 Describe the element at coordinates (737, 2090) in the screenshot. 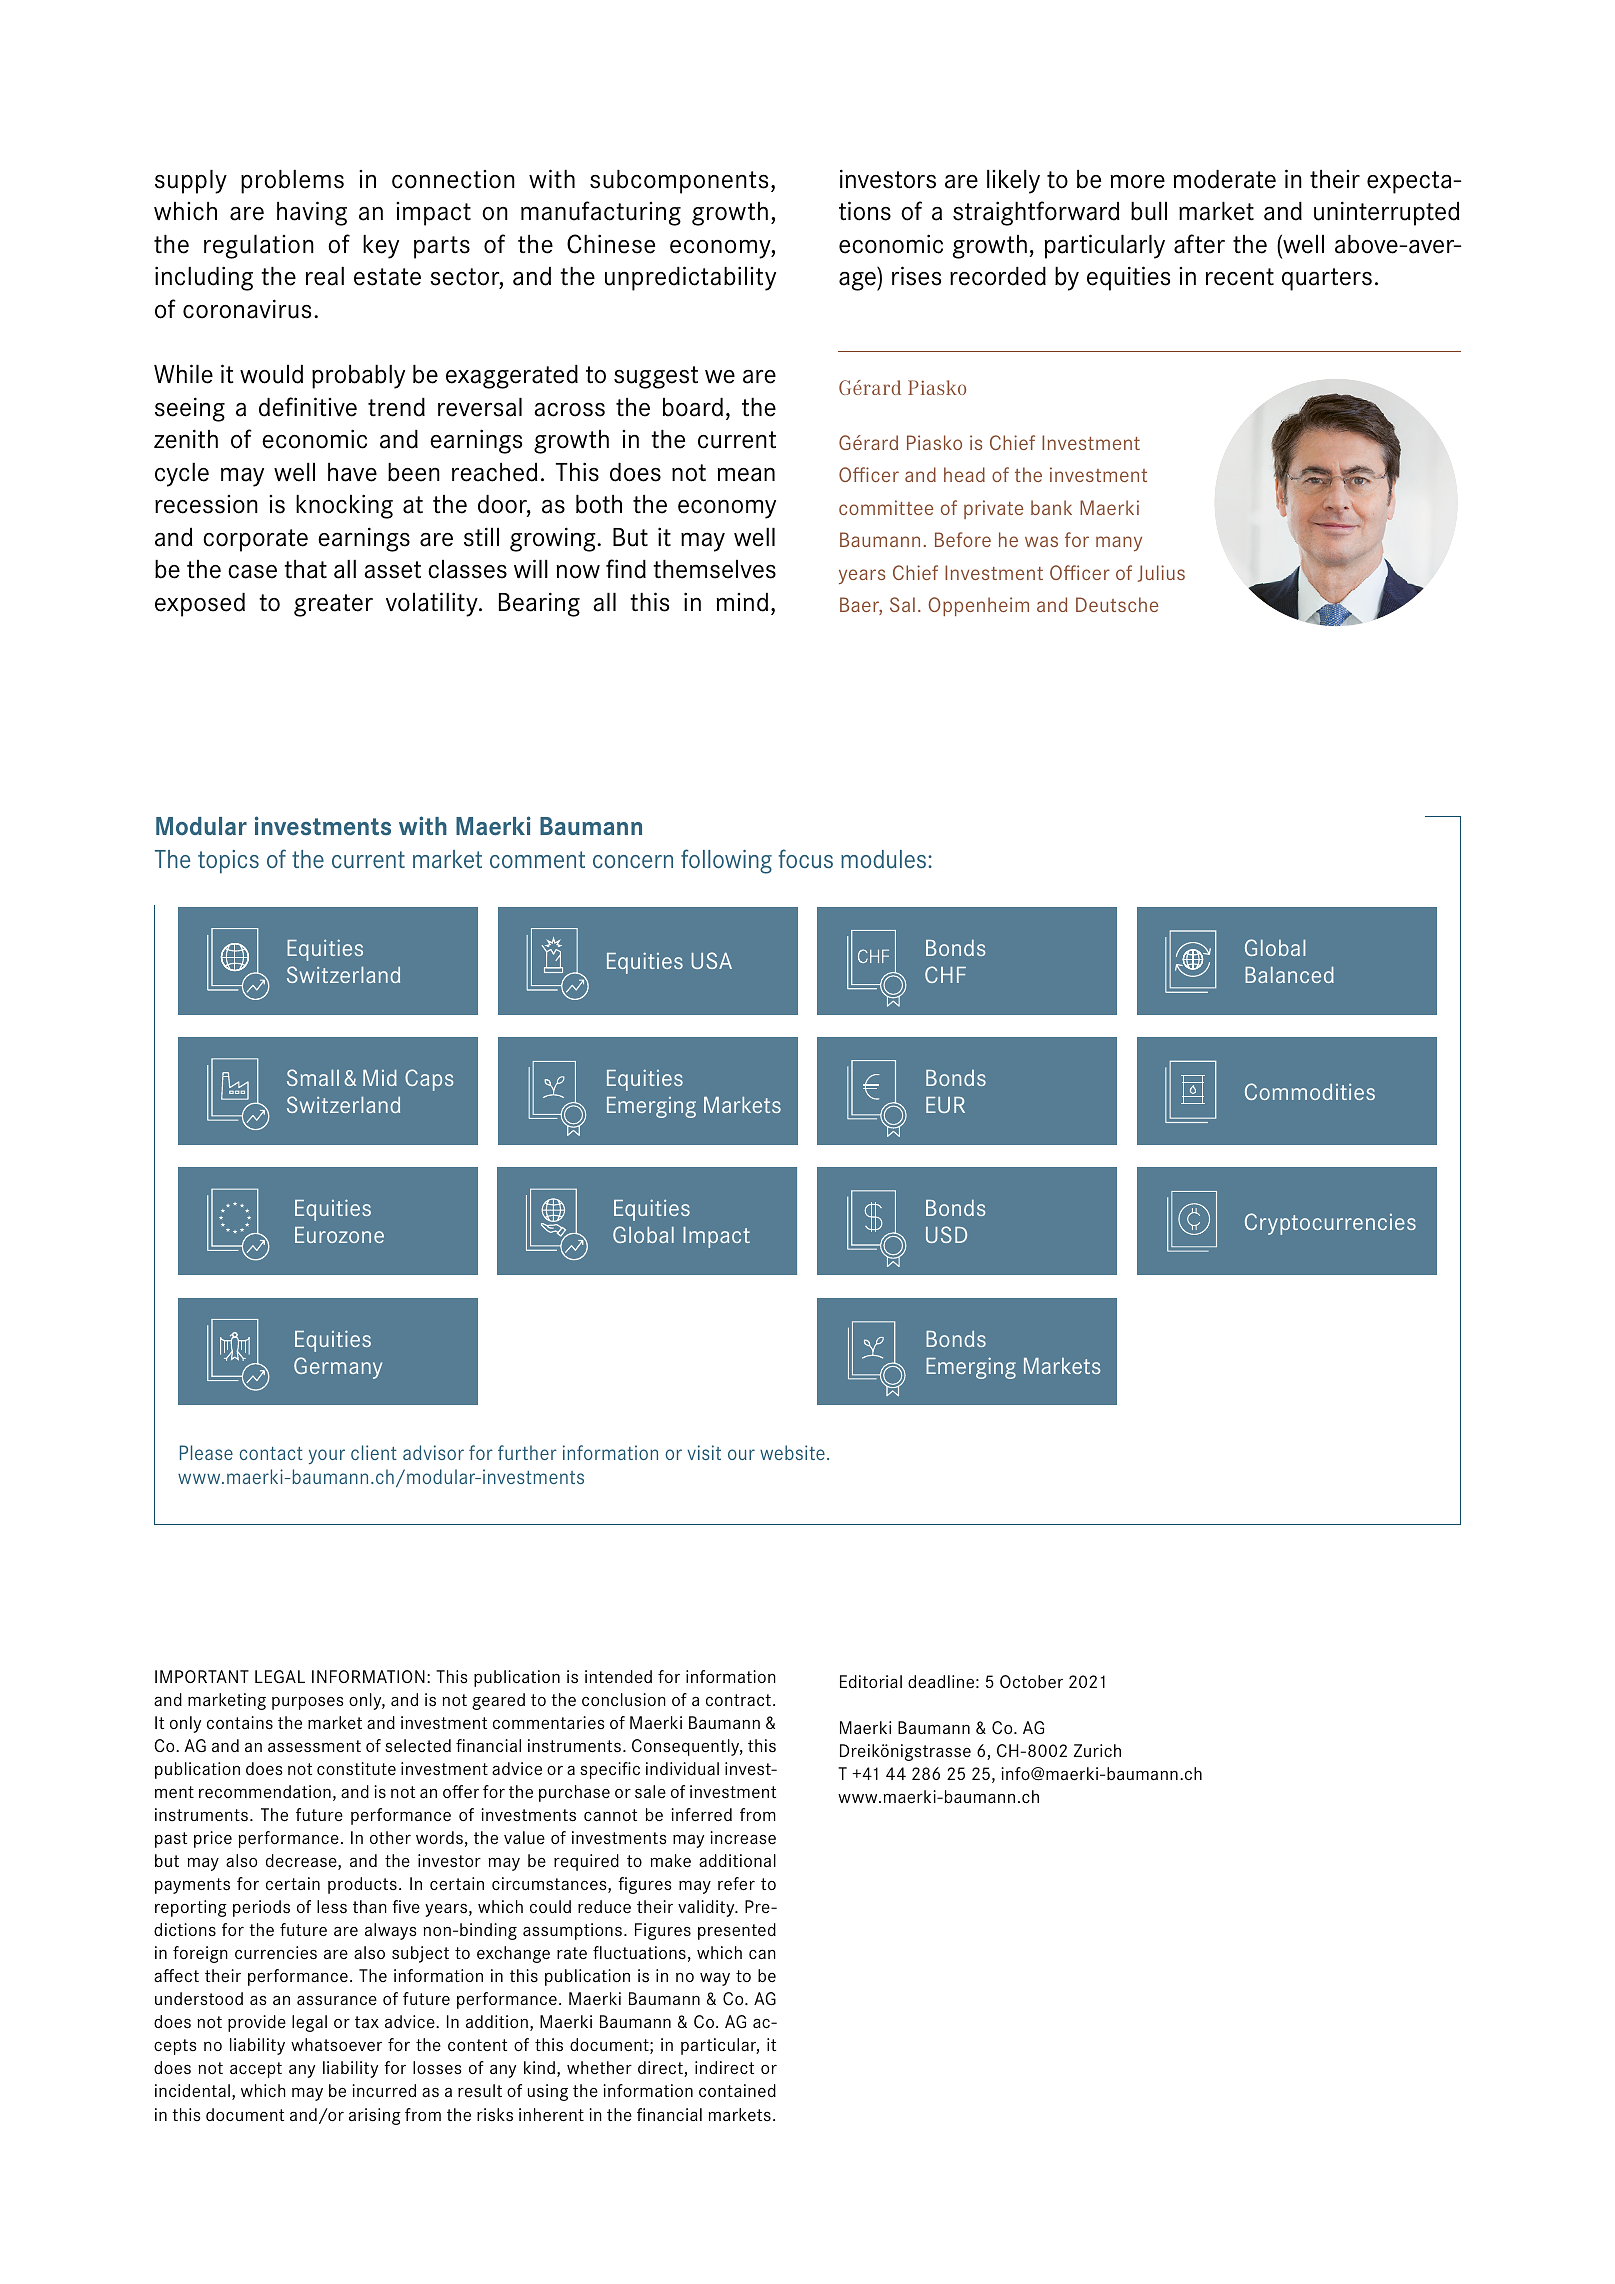

I see `contained` at that location.
